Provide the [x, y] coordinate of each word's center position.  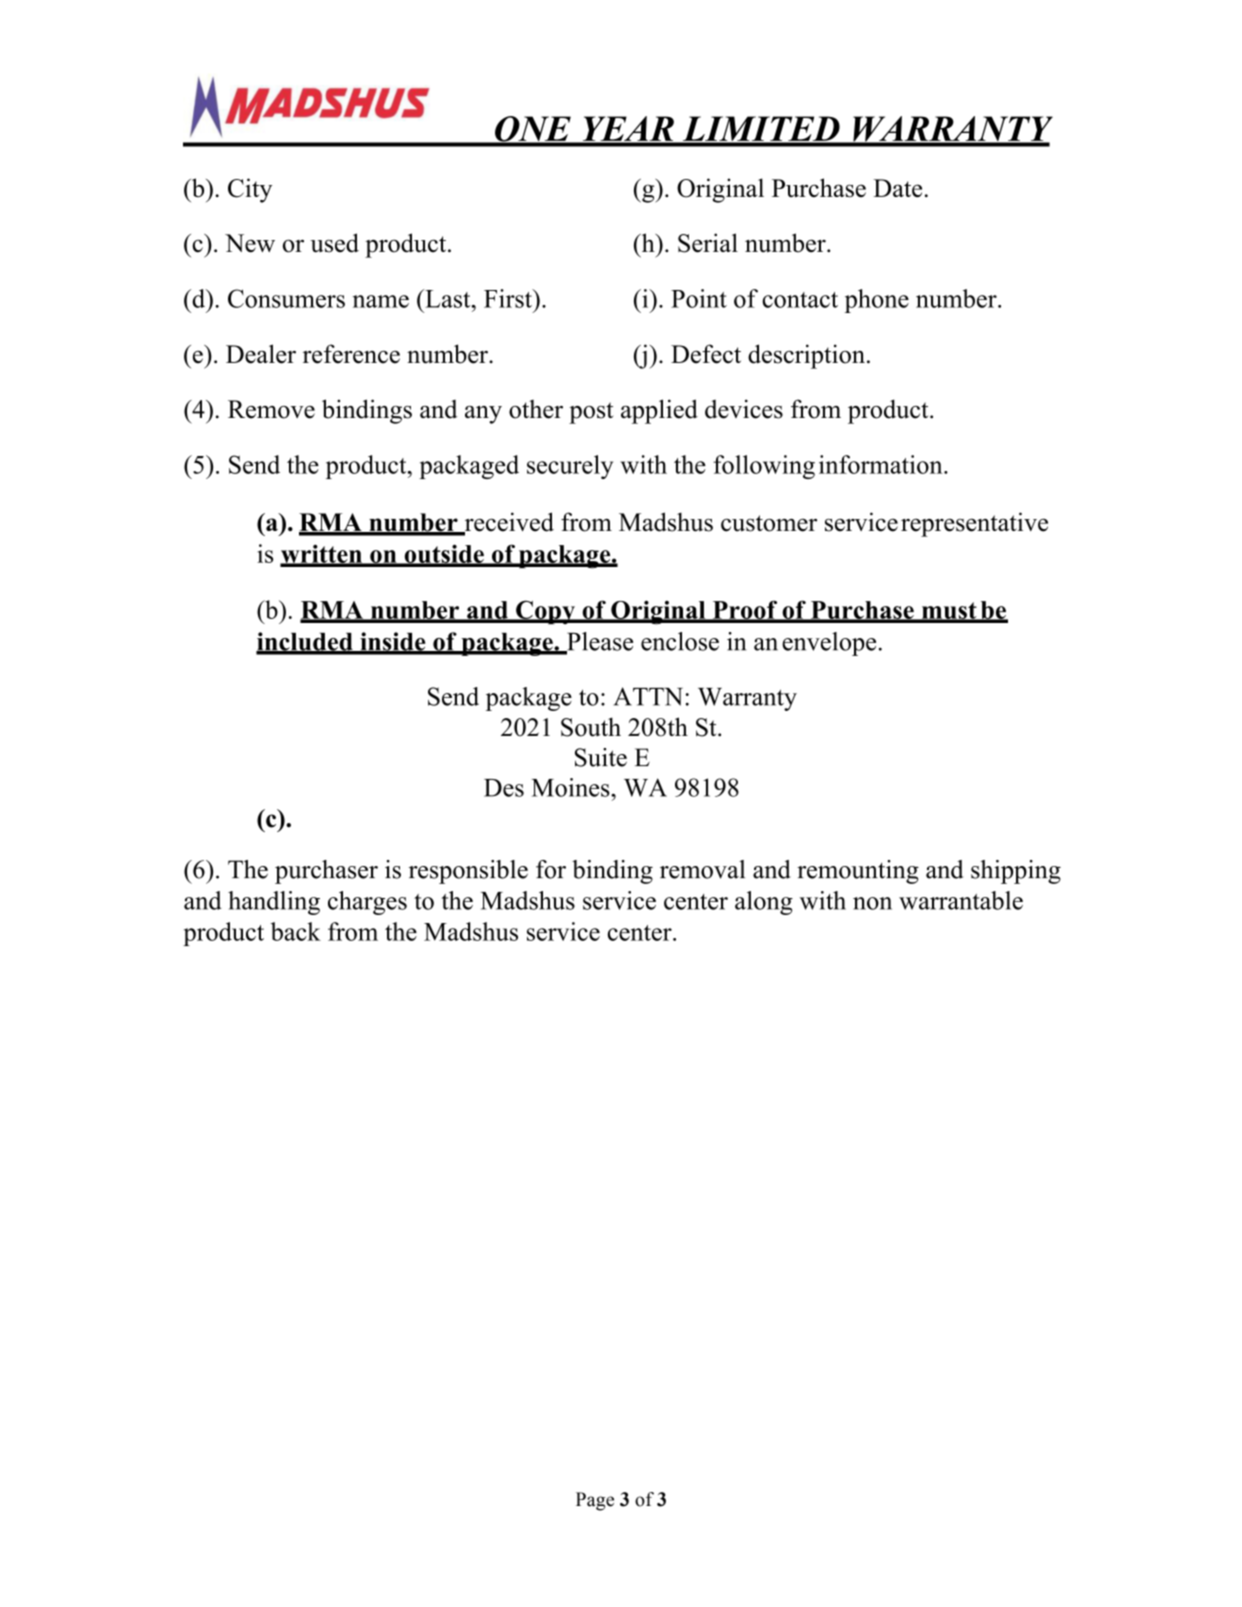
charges [367, 903]
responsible [468, 872]
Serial [708, 243]
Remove [271, 409]
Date [897, 188]
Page [595, 1501]
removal [702, 869]
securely [570, 467]
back [296, 931]
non [872, 903]
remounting [858, 872]
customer [769, 523]
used [334, 243]
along [764, 903]
